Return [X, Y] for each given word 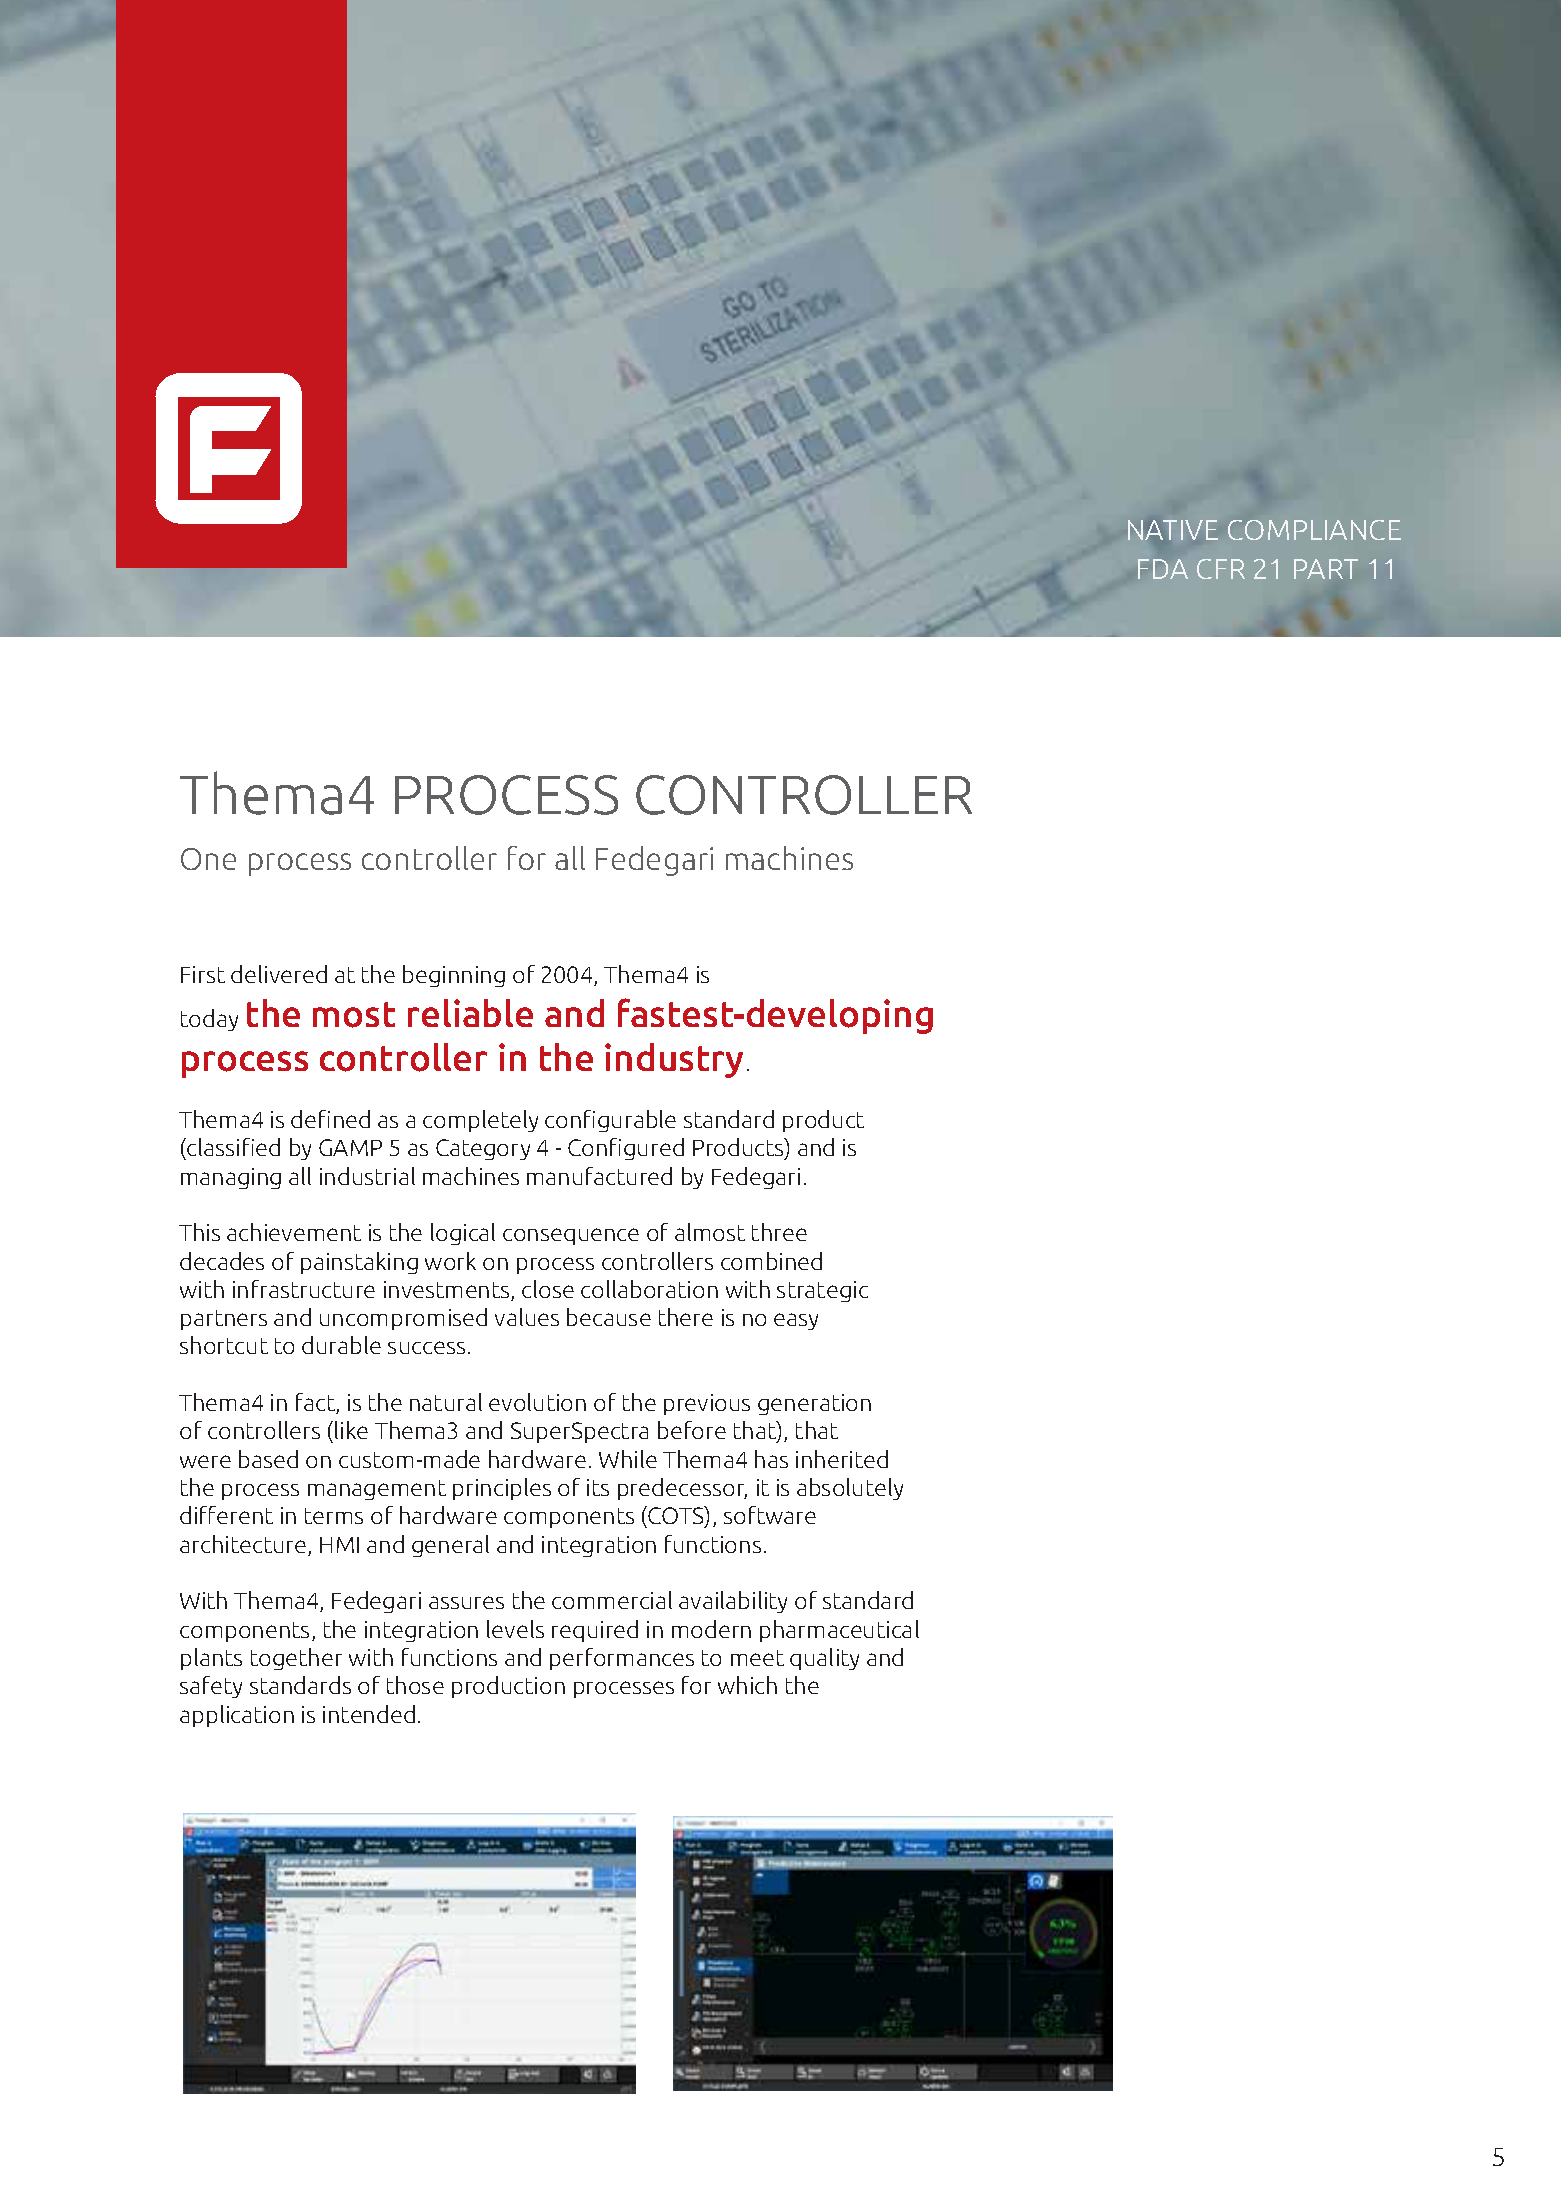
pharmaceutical [839, 1631]
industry [674, 1060]
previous [707, 1404]
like [351, 1430]
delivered [279, 974]
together [296, 1659]
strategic [822, 1291]
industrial [367, 1176]
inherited [842, 1459]
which [747, 1685]
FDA [1163, 569]
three [779, 1232]
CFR [1221, 569]
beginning [454, 976]
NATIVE [1173, 530]
